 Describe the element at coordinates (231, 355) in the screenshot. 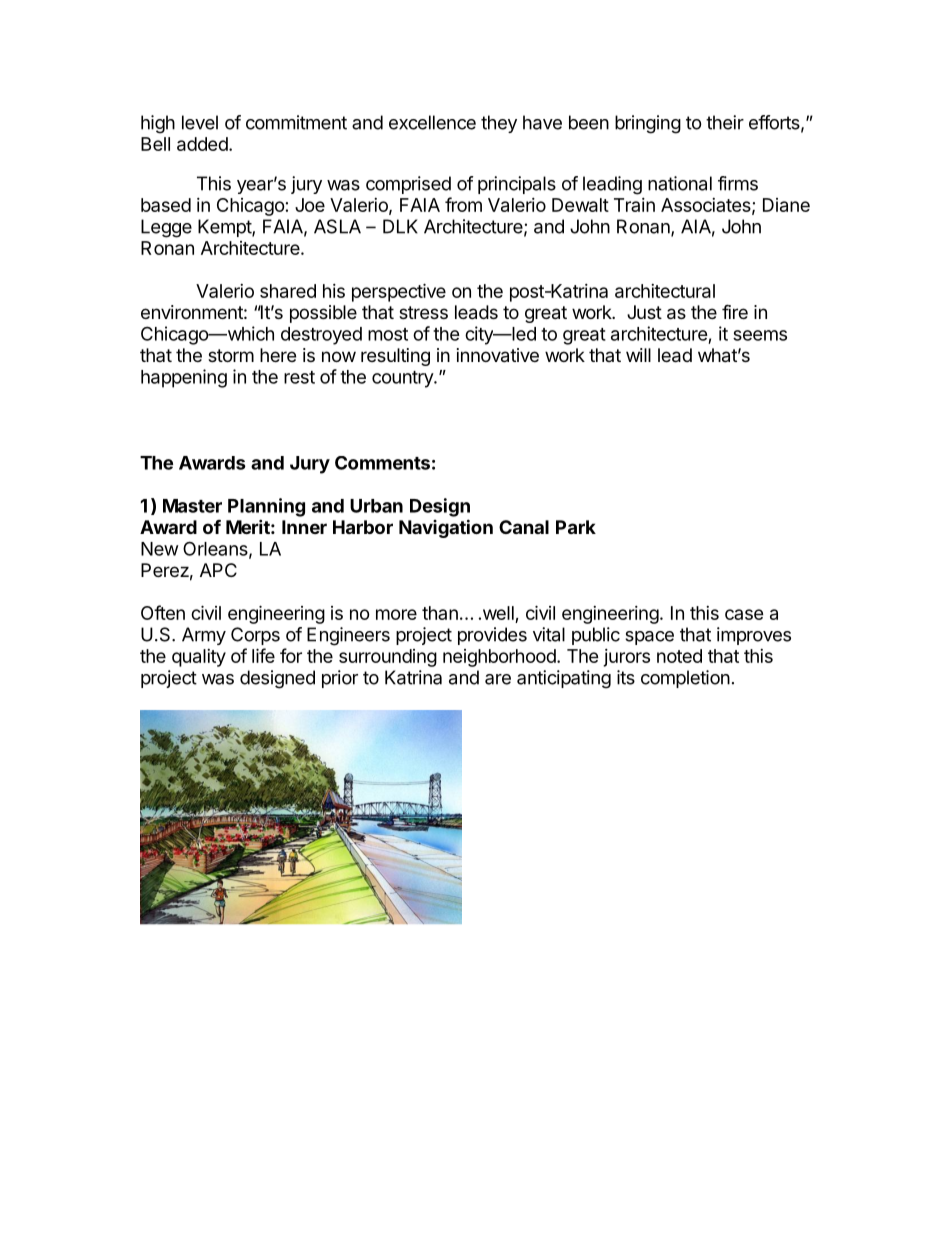

I see `storm` at that location.
